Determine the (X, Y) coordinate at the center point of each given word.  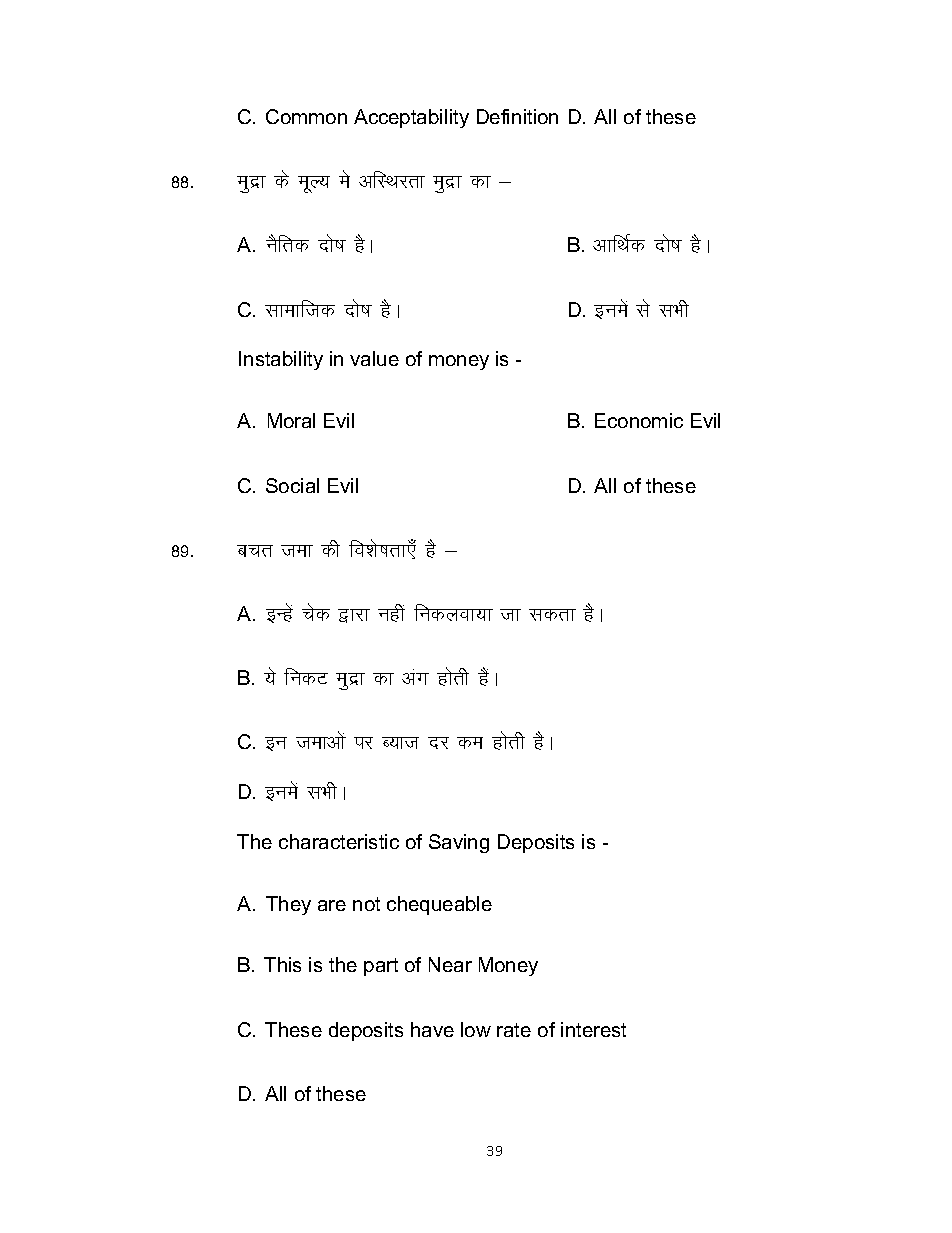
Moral (291, 420)
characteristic (339, 841)
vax (415, 677)
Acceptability (411, 118)
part (381, 967)
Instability (281, 360)
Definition (517, 116)
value (374, 358)
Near (450, 964)
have (432, 1029)
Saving (459, 843)
